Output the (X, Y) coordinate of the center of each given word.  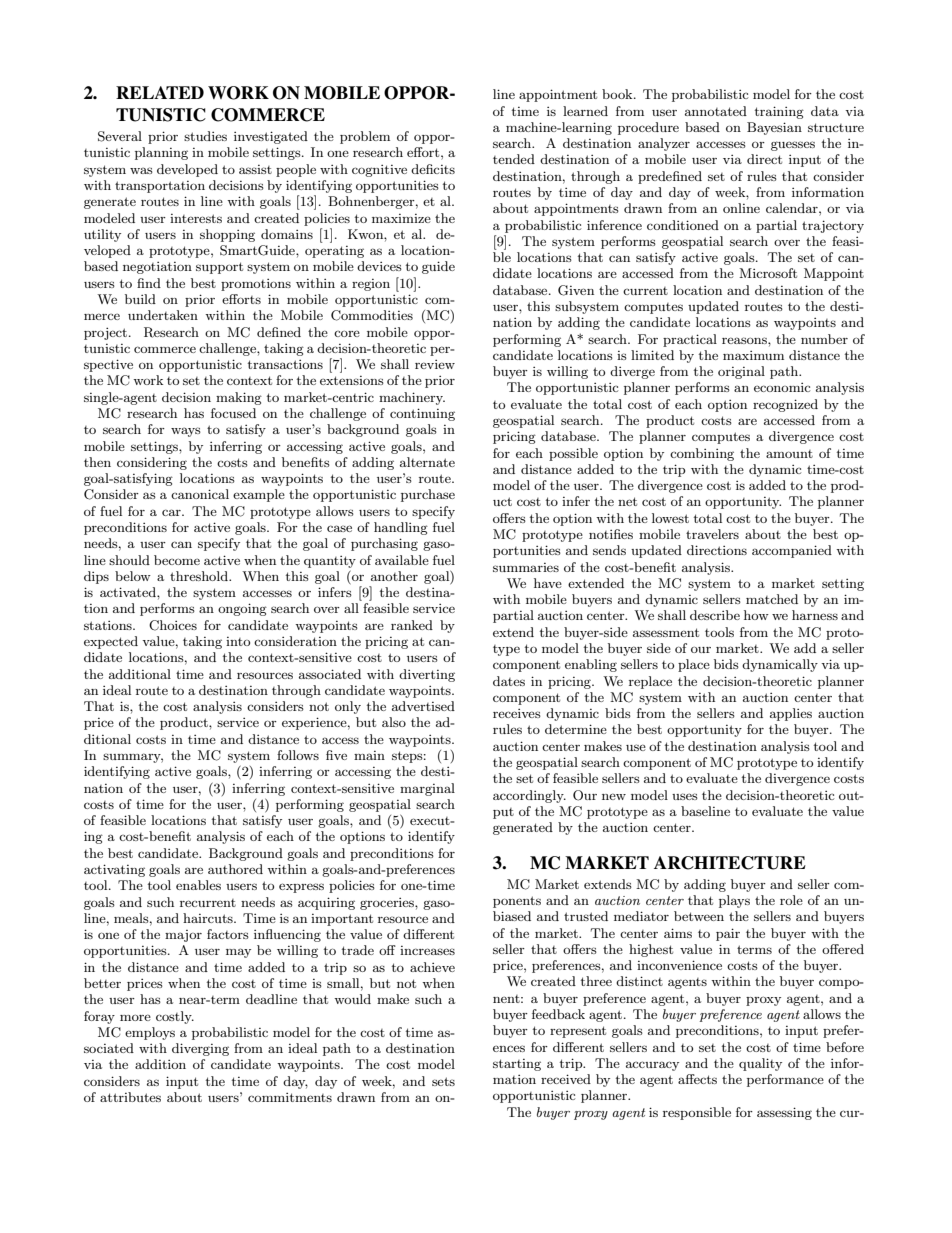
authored (235, 869)
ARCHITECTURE (730, 863)
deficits (433, 169)
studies (205, 136)
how (756, 615)
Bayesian (774, 128)
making (239, 398)
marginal (427, 789)
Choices (173, 625)
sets (443, 1081)
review (435, 364)
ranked (412, 625)
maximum (753, 355)
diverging (200, 1049)
